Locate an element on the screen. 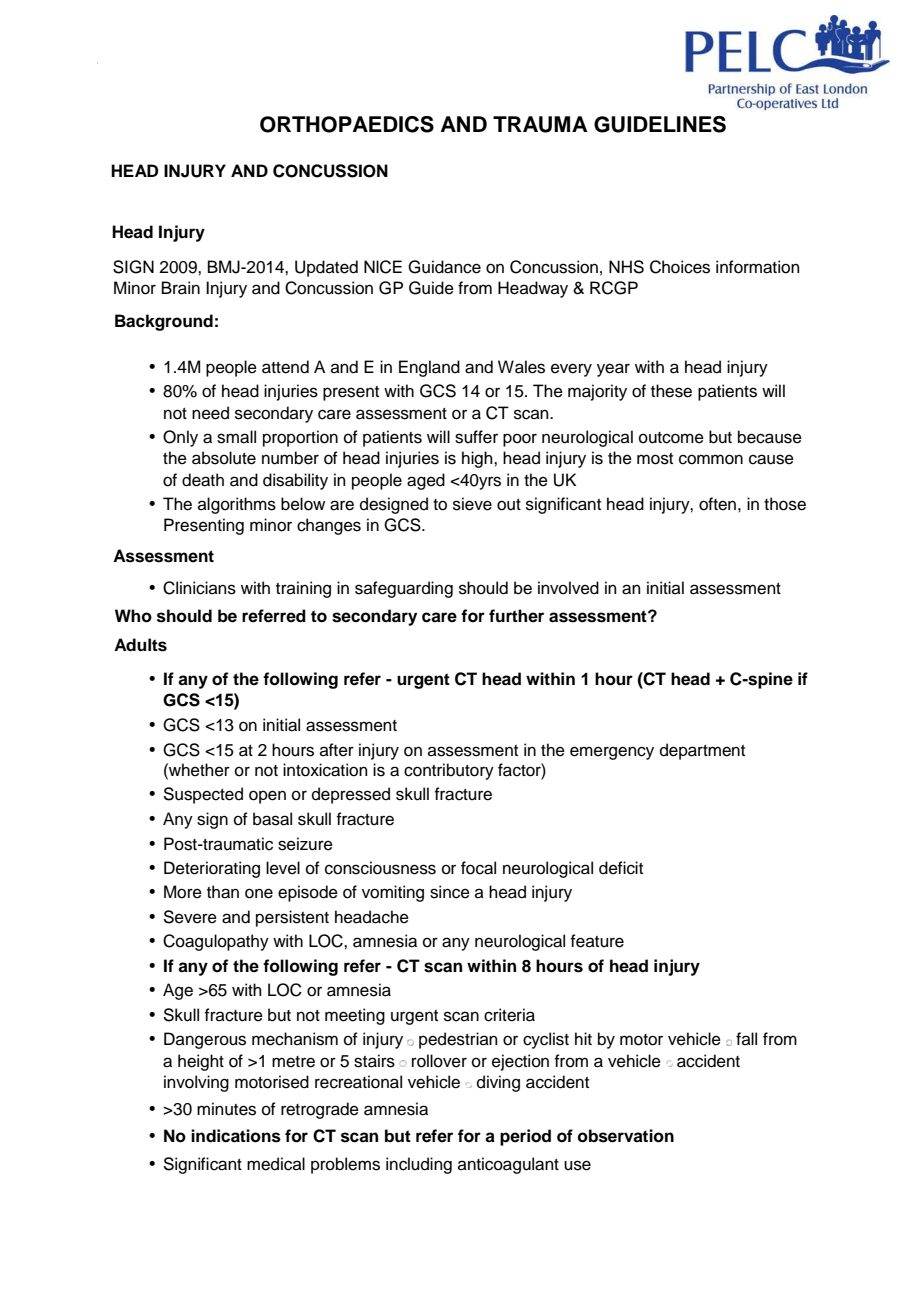 Image resolution: width=924 pixels, height=1308 pixels. observation is located at coordinates (626, 1136).
